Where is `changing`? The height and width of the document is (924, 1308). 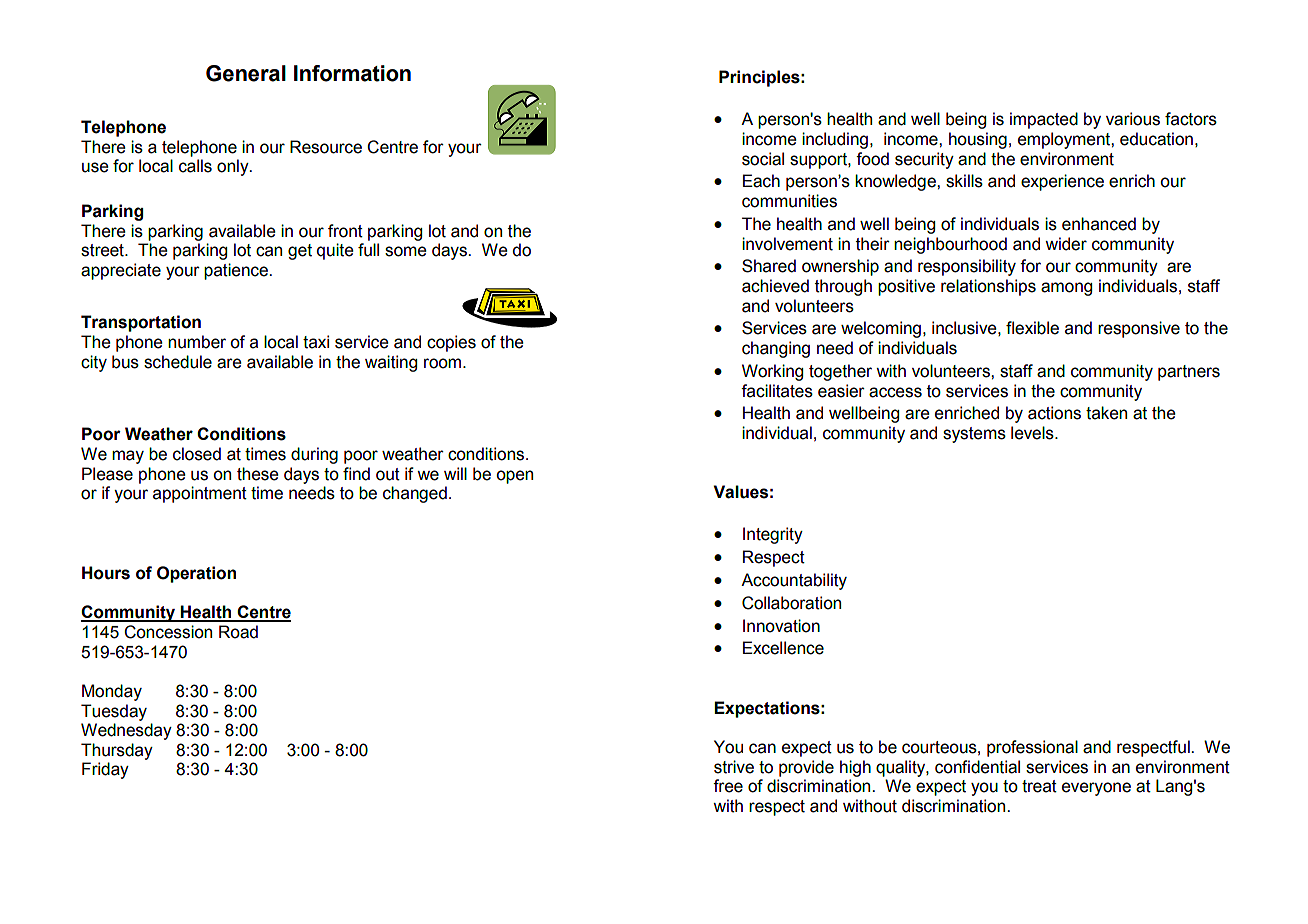
changing is located at coordinates (776, 349).
